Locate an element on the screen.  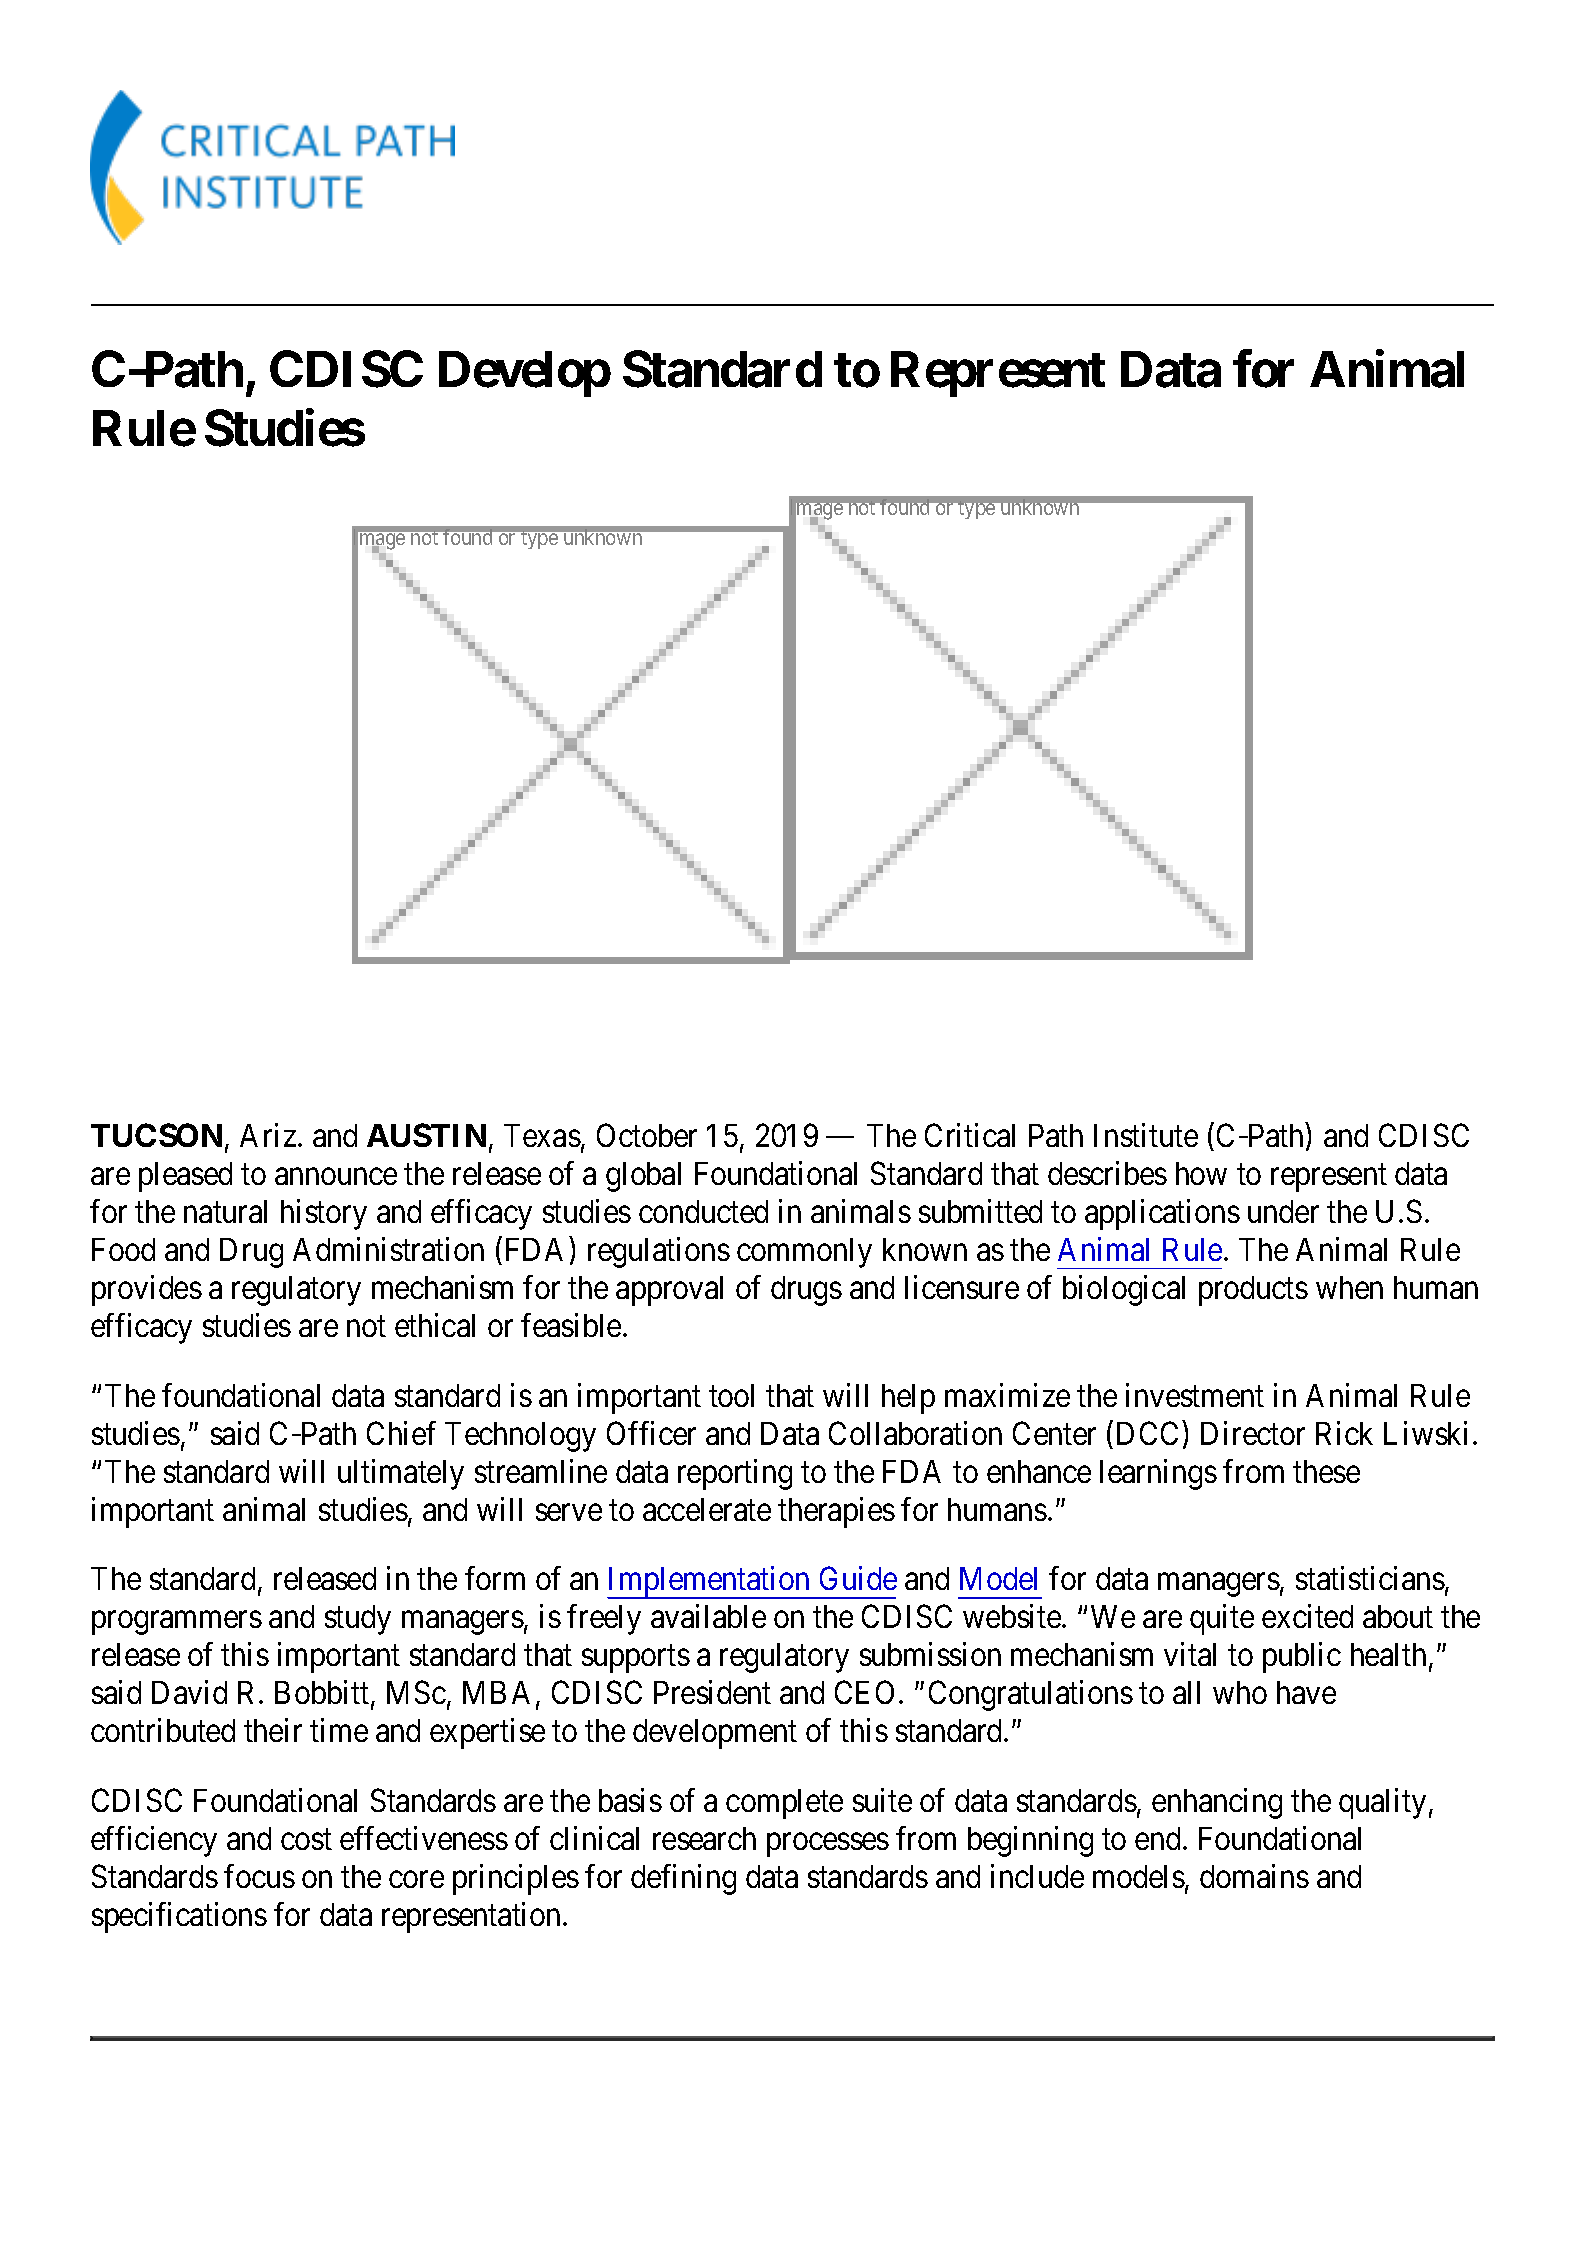
Implementation is located at coordinates (709, 1583).
